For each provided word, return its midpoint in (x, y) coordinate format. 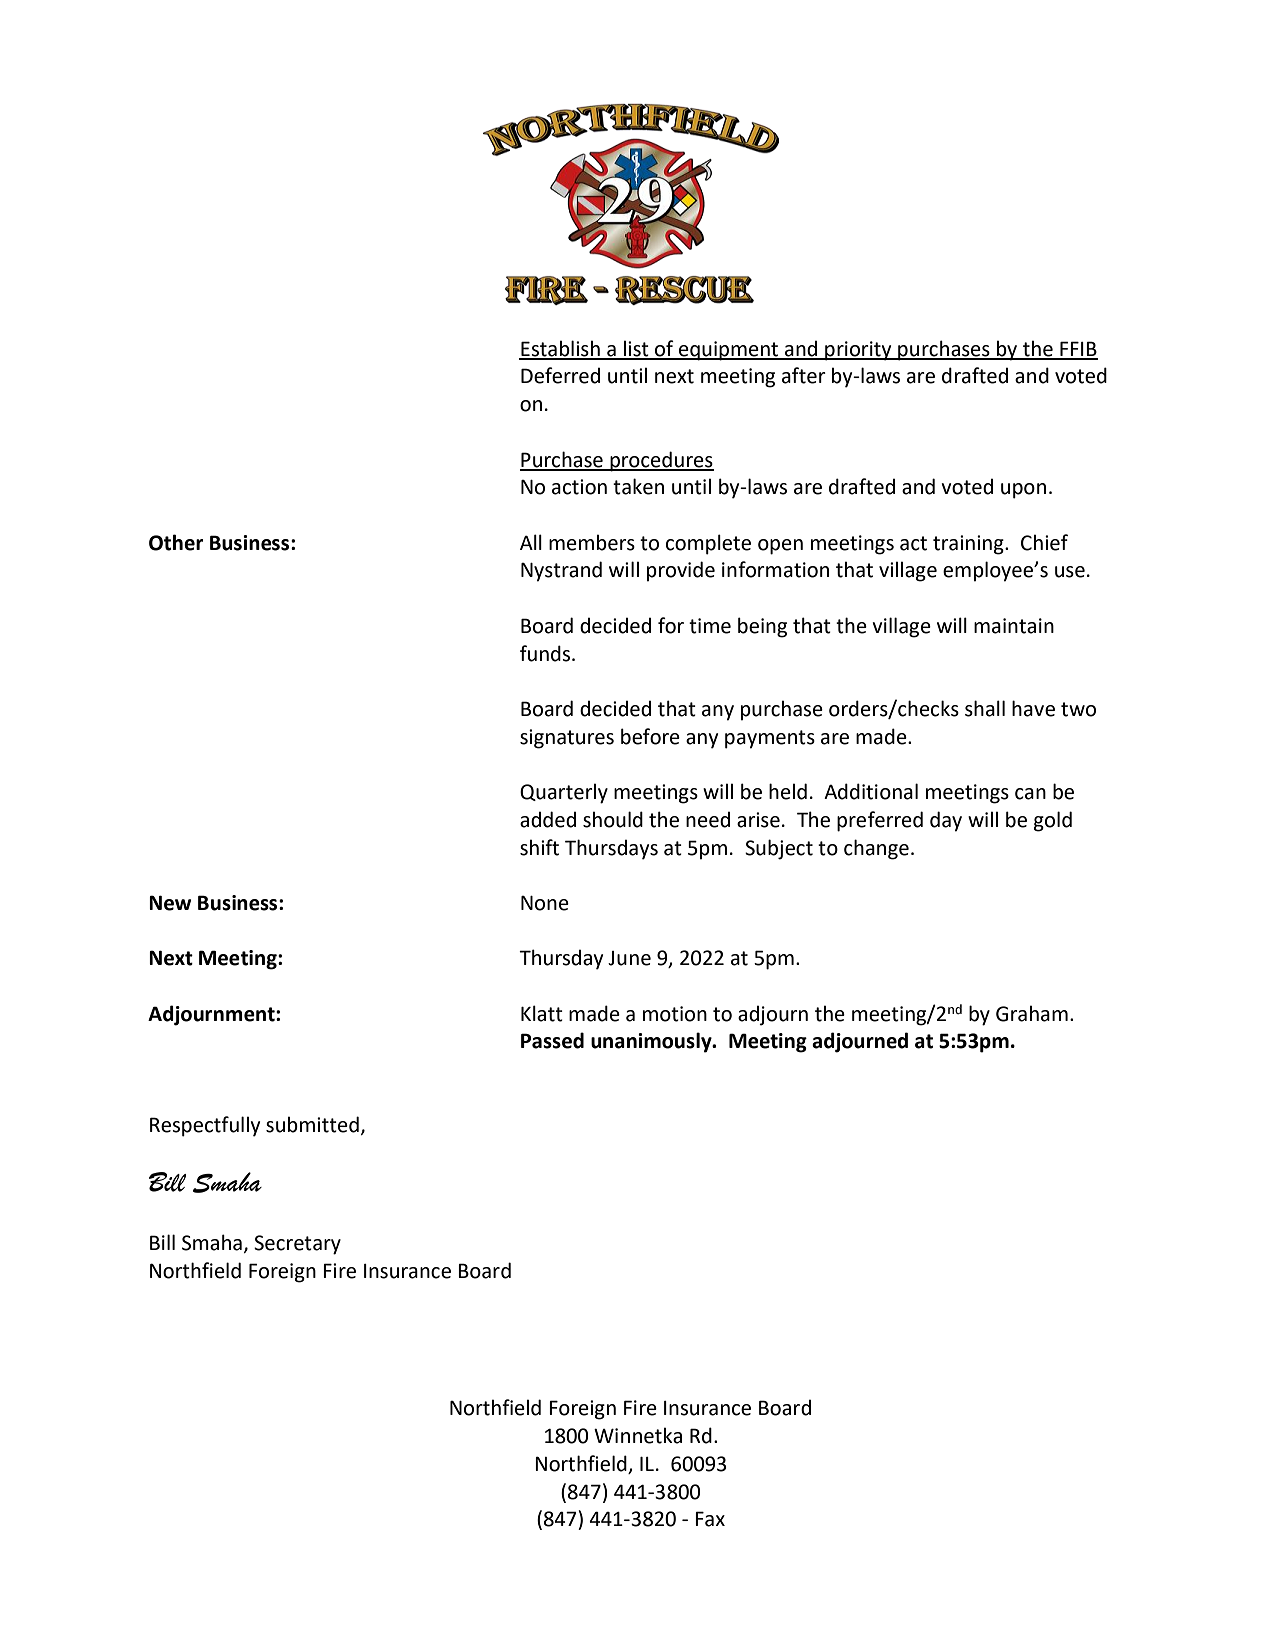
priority (858, 351)
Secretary (297, 1245)
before (650, 736)
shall (985, 708)
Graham (1032, 1013)
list (636, 349)
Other (176, 542)
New (170, 903)
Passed (552, 1040)
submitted (312, 1124)
